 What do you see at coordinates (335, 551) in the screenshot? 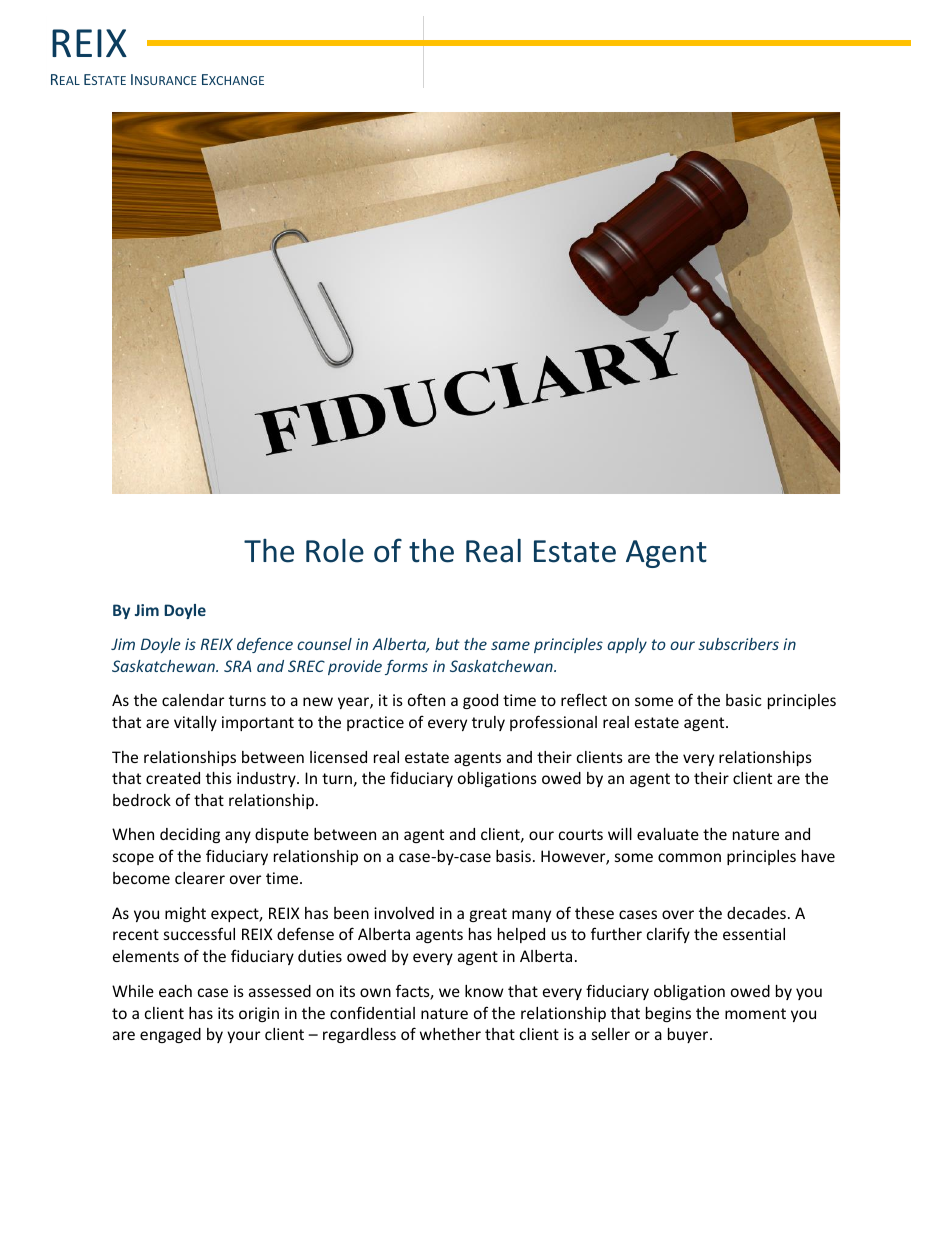
I see `Role` at bounding box center [335, 551].
